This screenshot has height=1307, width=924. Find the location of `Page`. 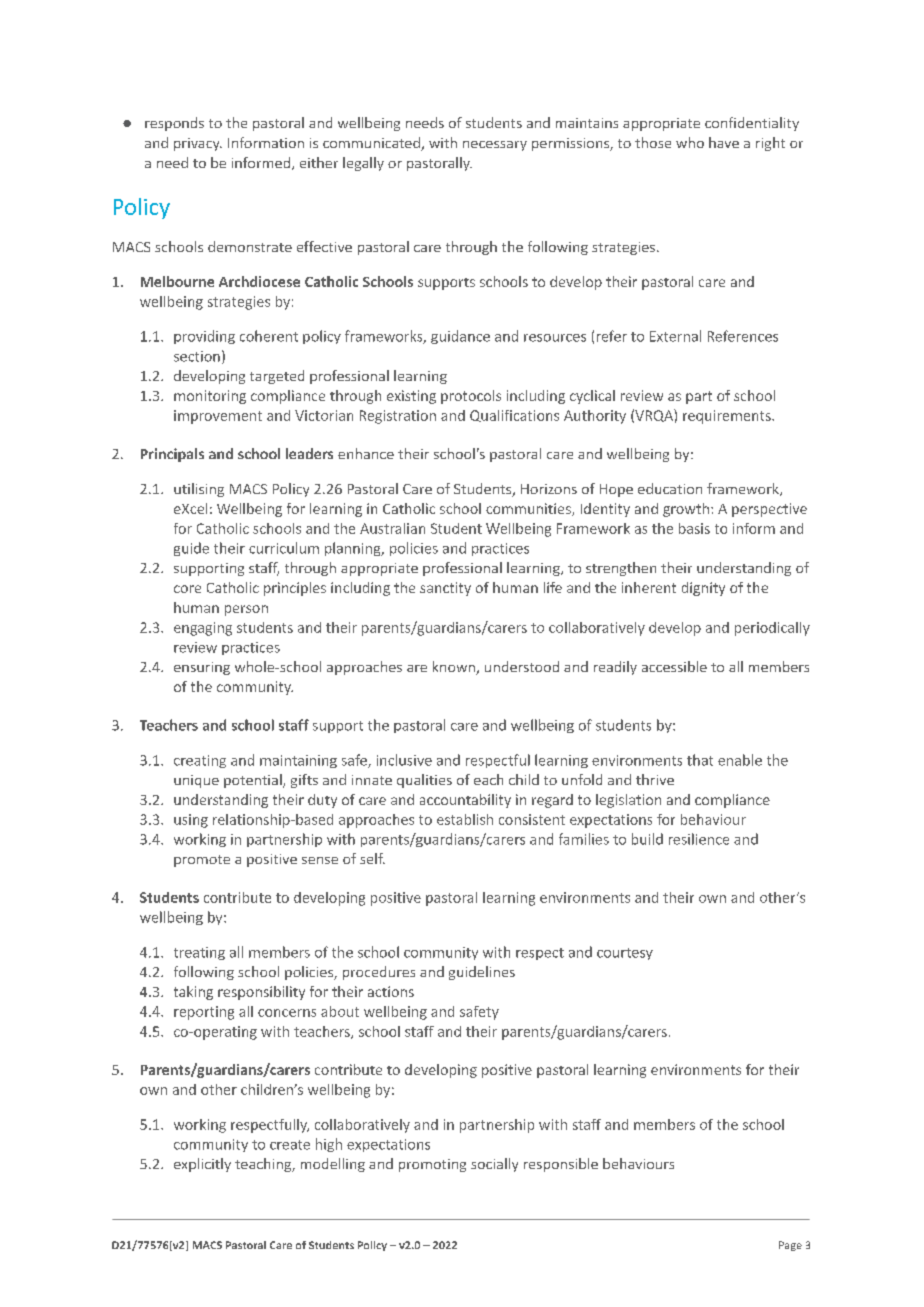

Page is located at coordinates (790, 1246).
